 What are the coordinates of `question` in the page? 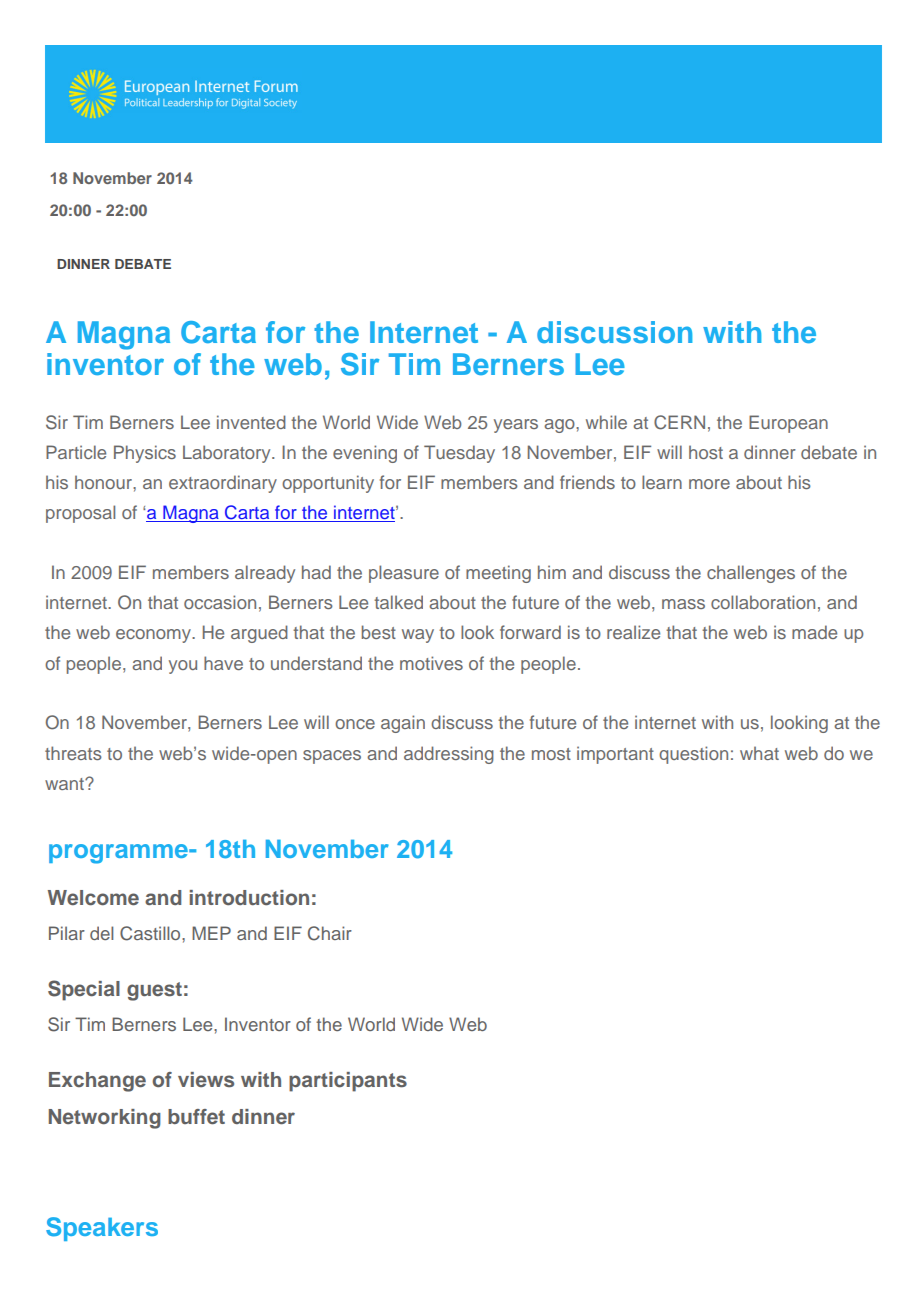 It's located at (693, 755).
